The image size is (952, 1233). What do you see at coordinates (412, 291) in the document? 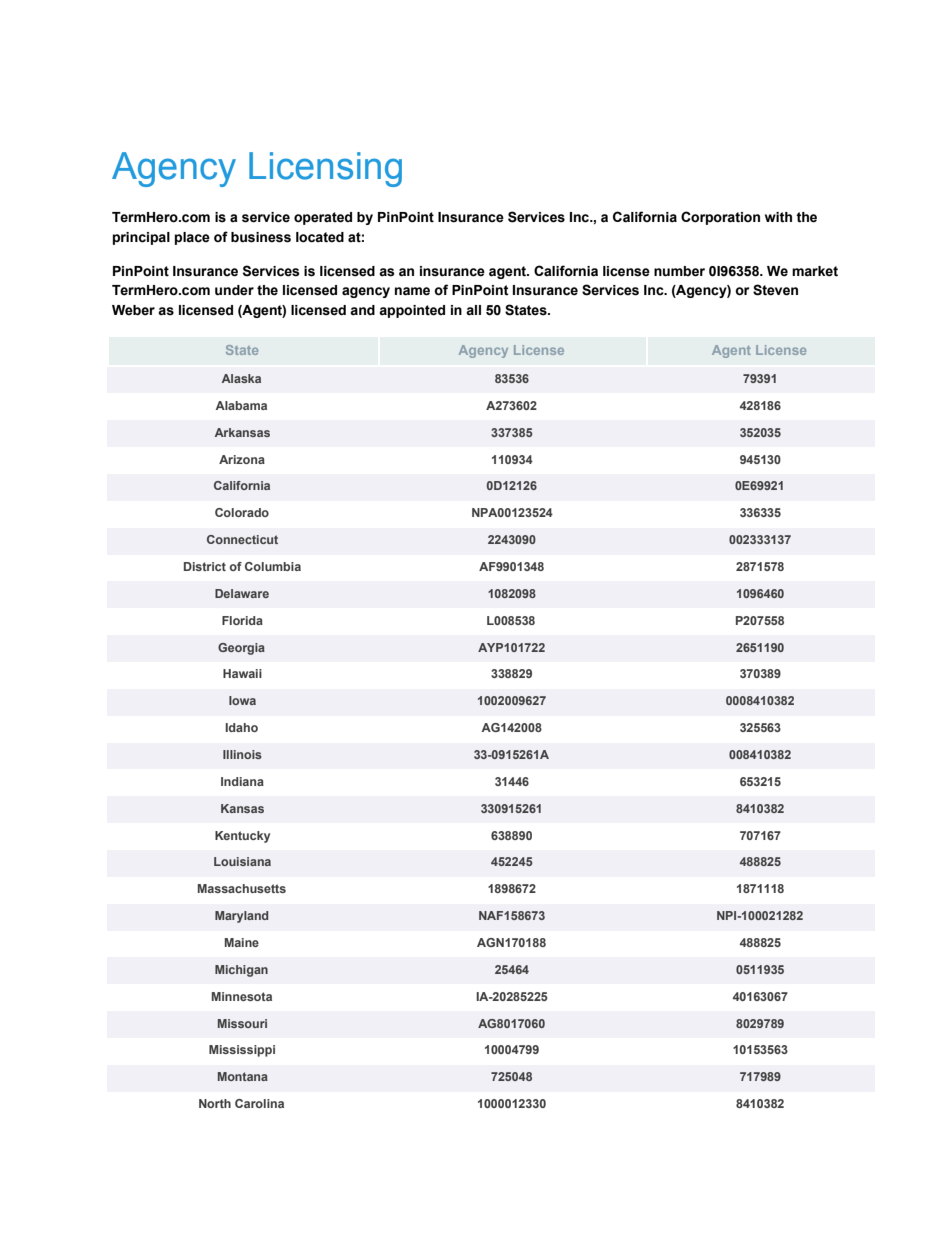
I see `name` at bounding box center [412, 291].
